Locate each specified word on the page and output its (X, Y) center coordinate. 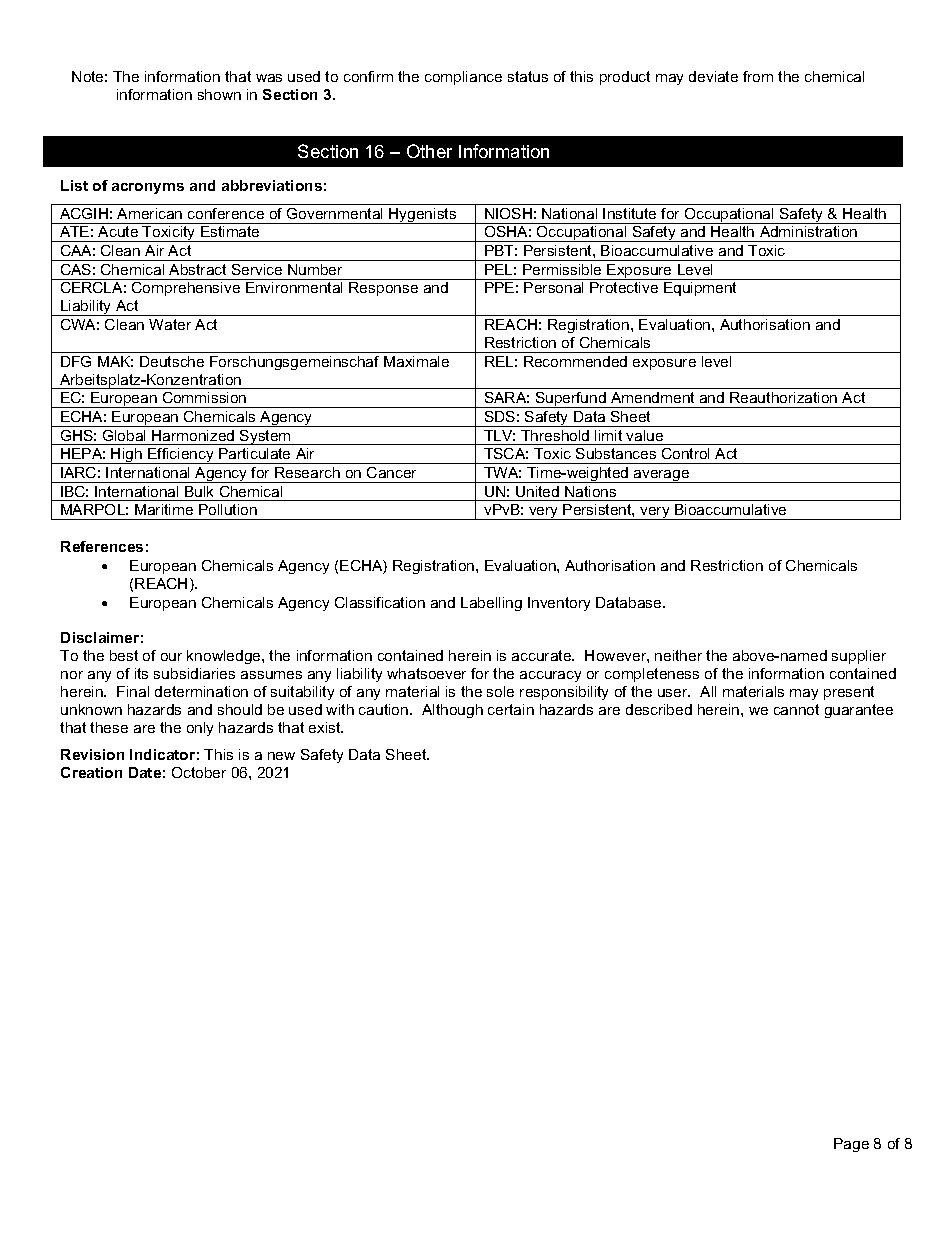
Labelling (491, 604)
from (758, 76)
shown (219, 94)
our (171, 657)
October (199, 772)
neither (678, 655)
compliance (463, 78)
